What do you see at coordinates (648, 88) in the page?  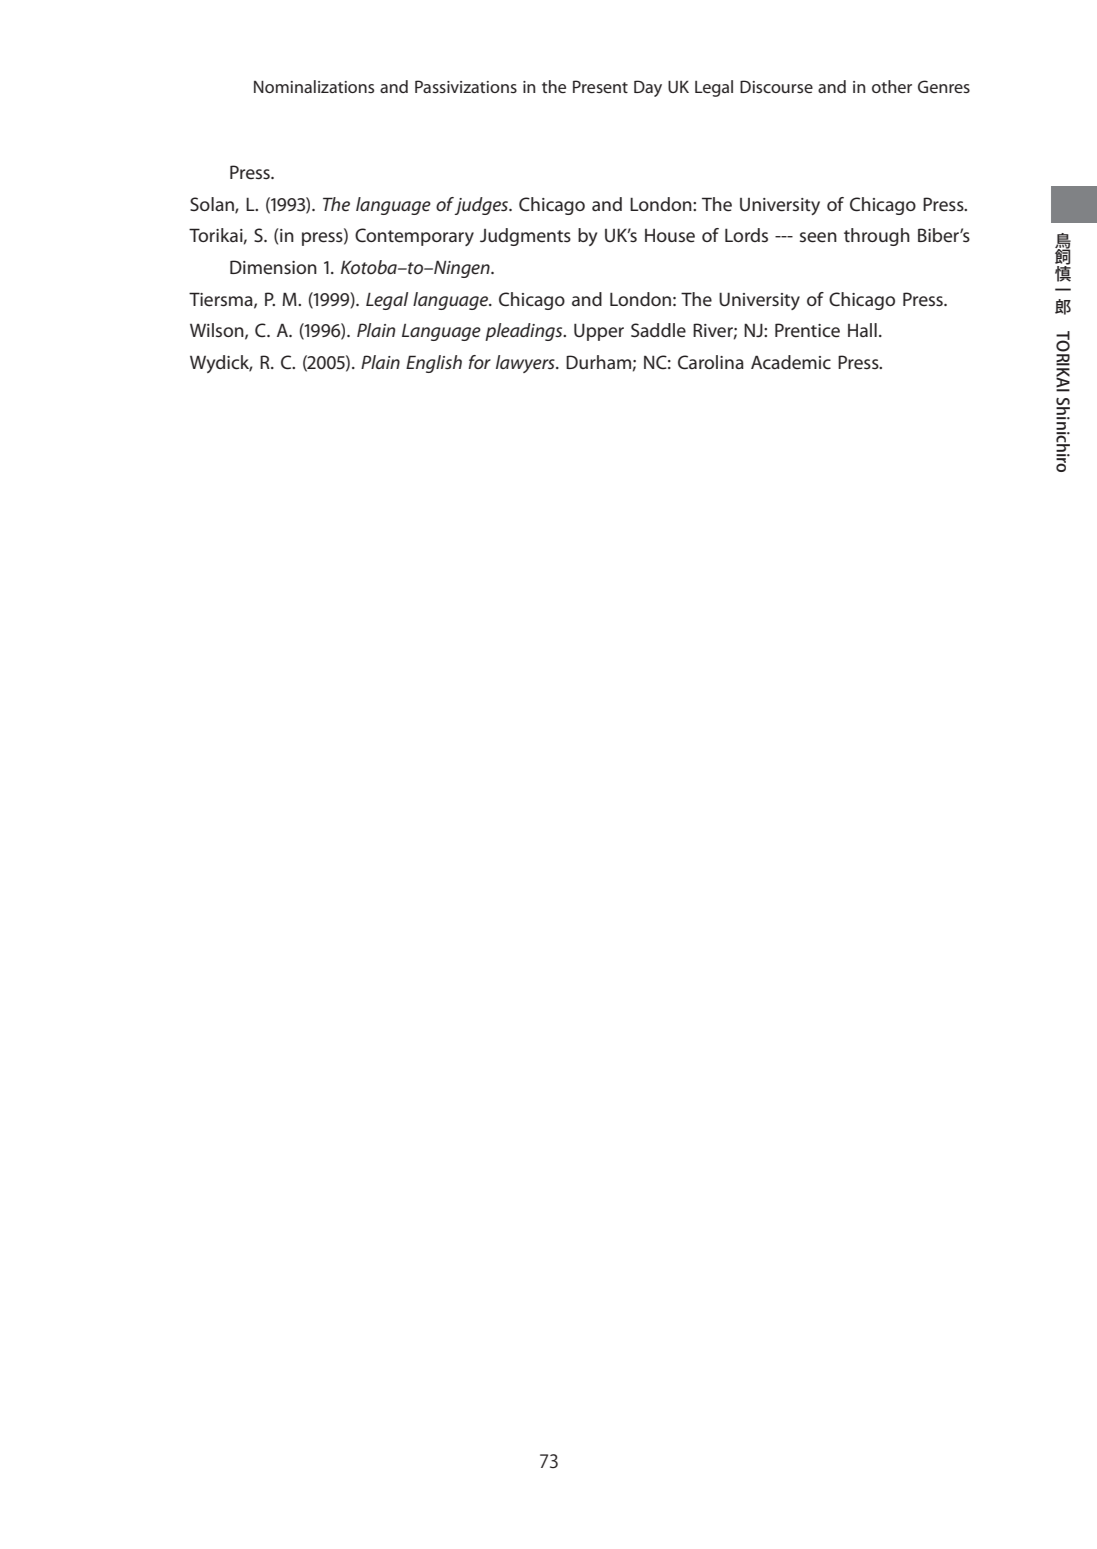 I see `Day` at bounding box center [648, 88].
